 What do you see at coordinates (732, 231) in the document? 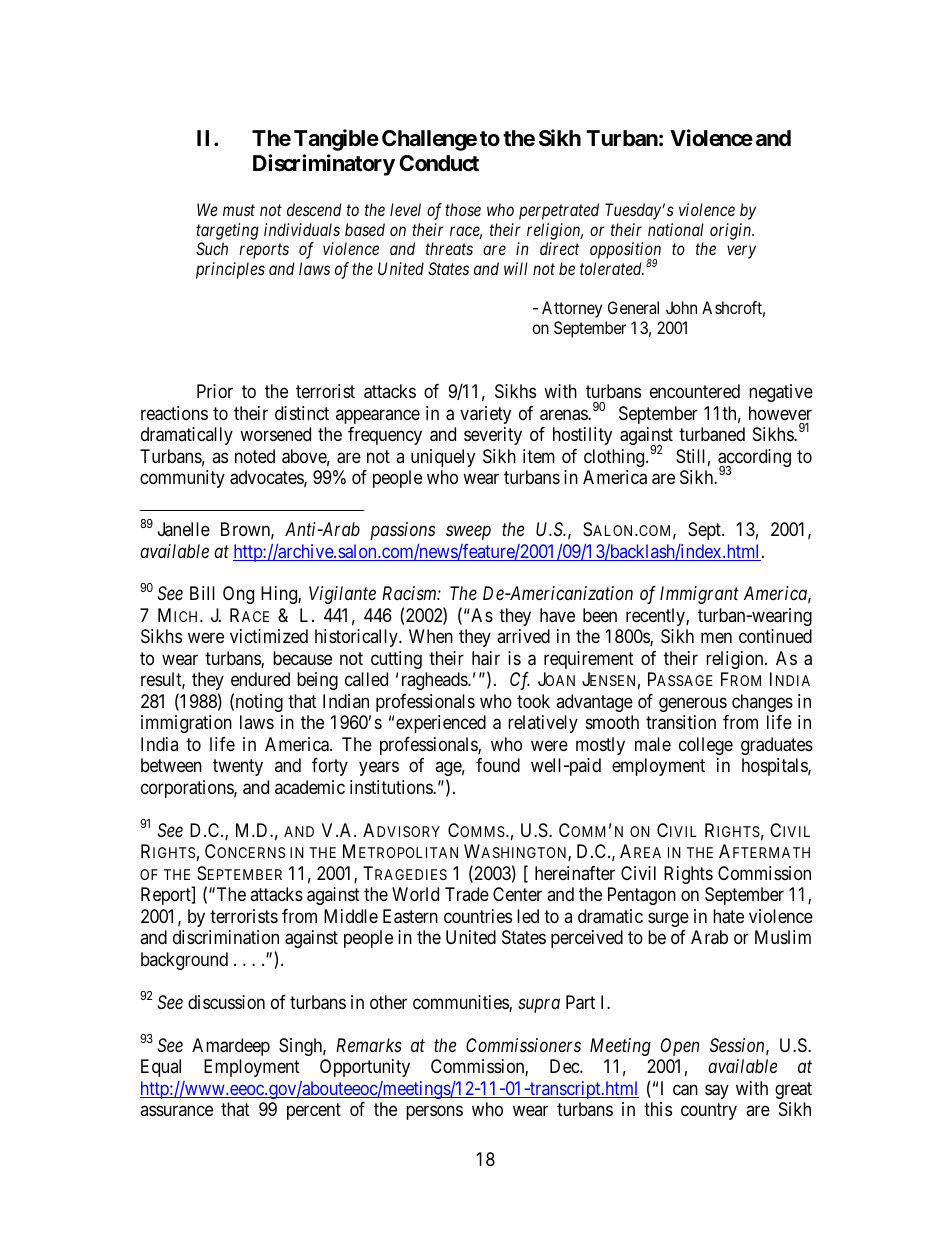
I see `origin` at bounding box center [732, 231].
